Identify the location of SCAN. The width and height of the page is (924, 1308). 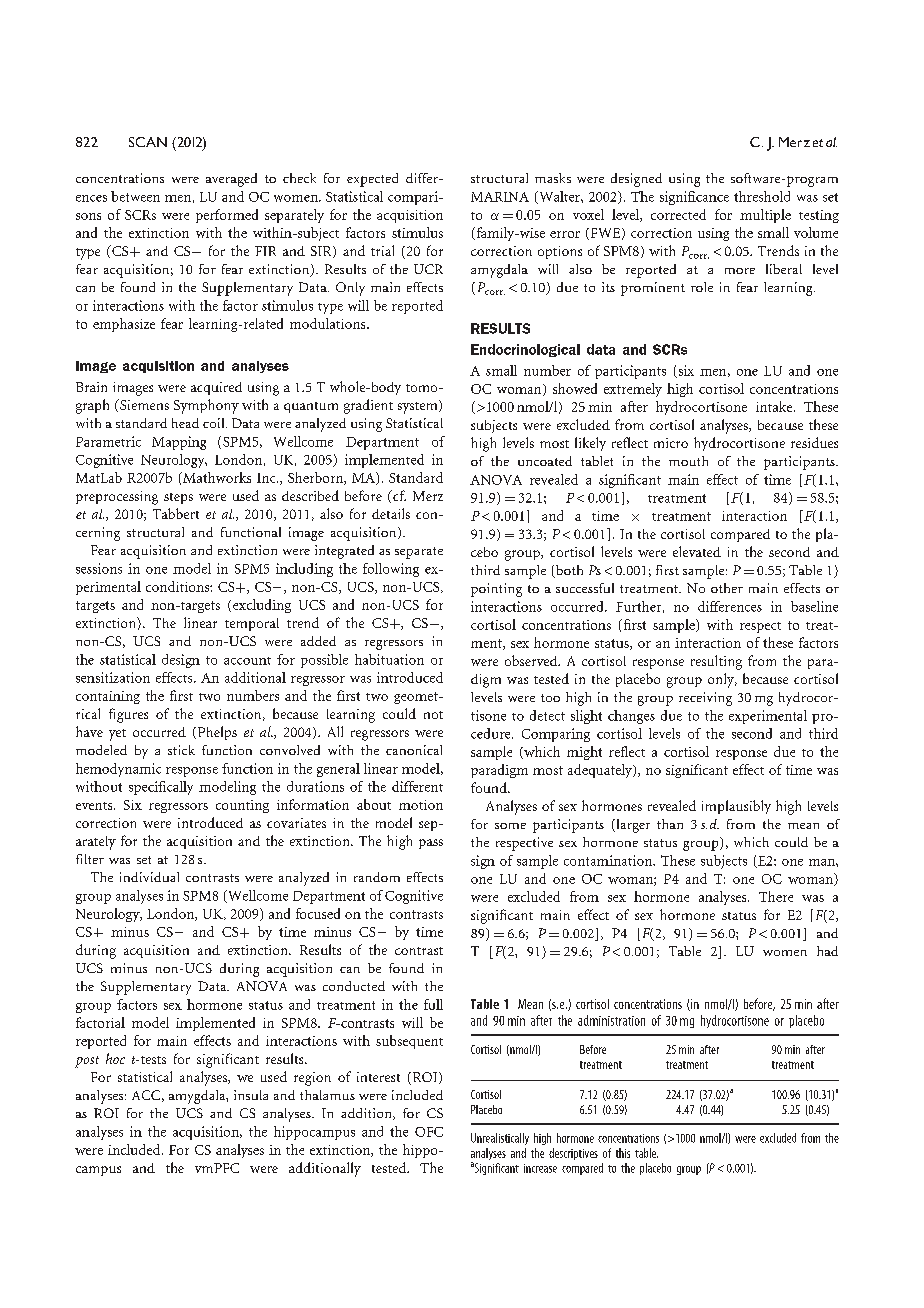
(148, 142).
